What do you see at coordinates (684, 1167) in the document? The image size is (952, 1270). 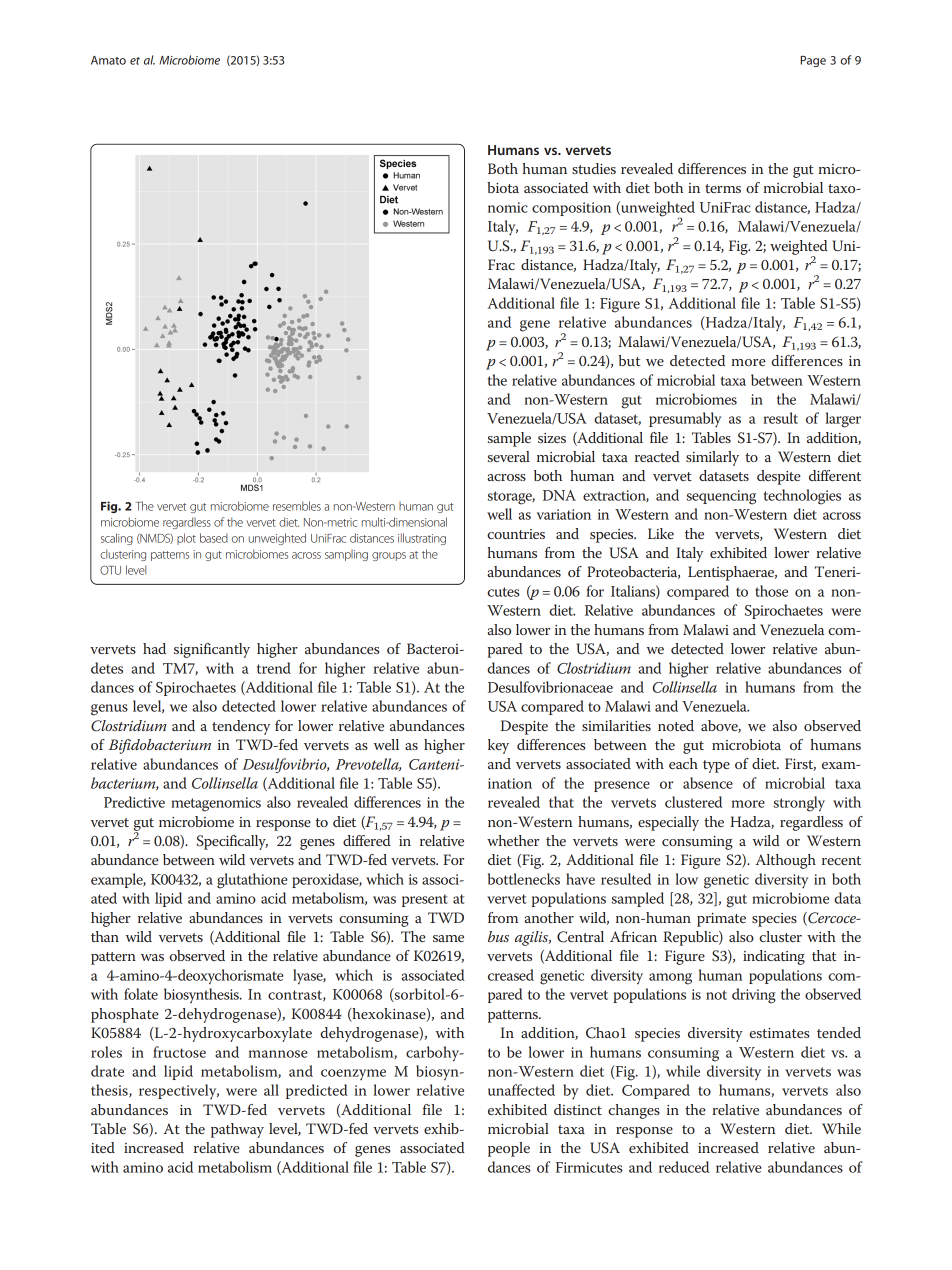 I see `reduced` at bounding box center [684, 1167].
